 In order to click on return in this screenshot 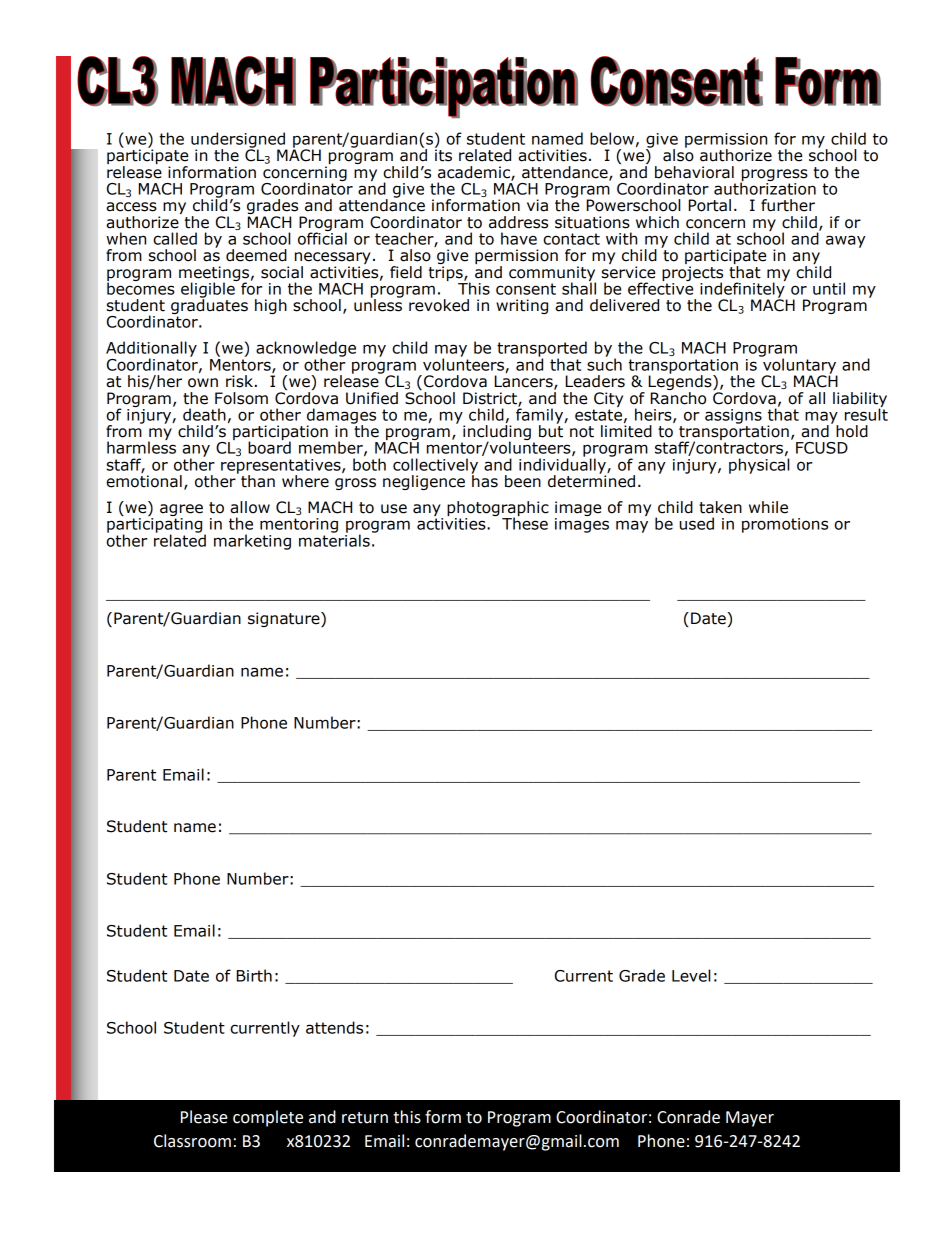, I will do `click(365, 1118)`.
